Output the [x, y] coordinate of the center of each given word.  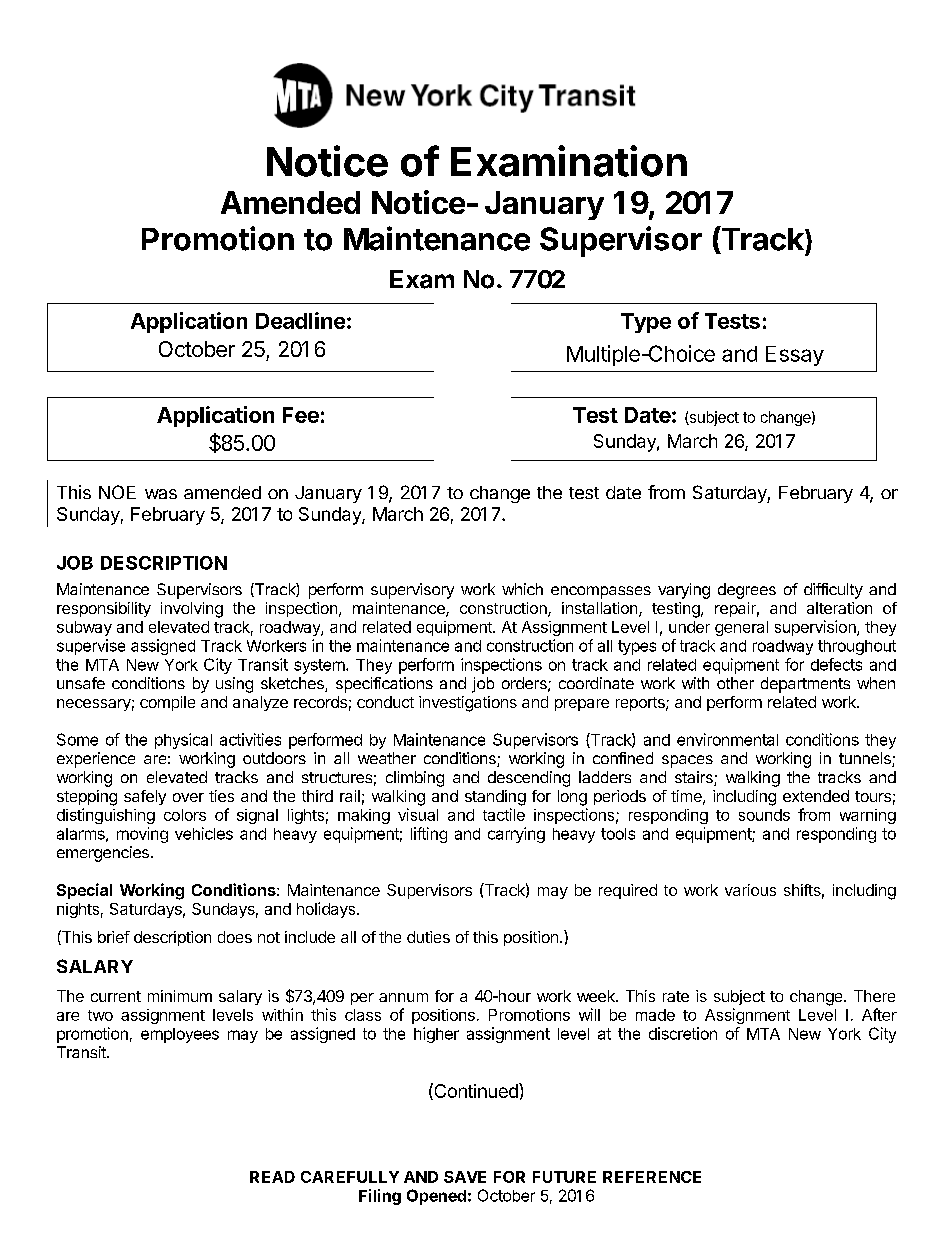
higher [436, 1035]
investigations [468, 704]
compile [167, 703]
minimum [180, 996]
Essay [795, 356]
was [161, 494]
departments [805, 685]
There [874, 996]
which [522, 589]
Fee [301, 415]
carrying [516, 835]
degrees [747, 591]
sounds [764, 815]
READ [272, 1177]
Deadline [300, 320]
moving [142, 835]
